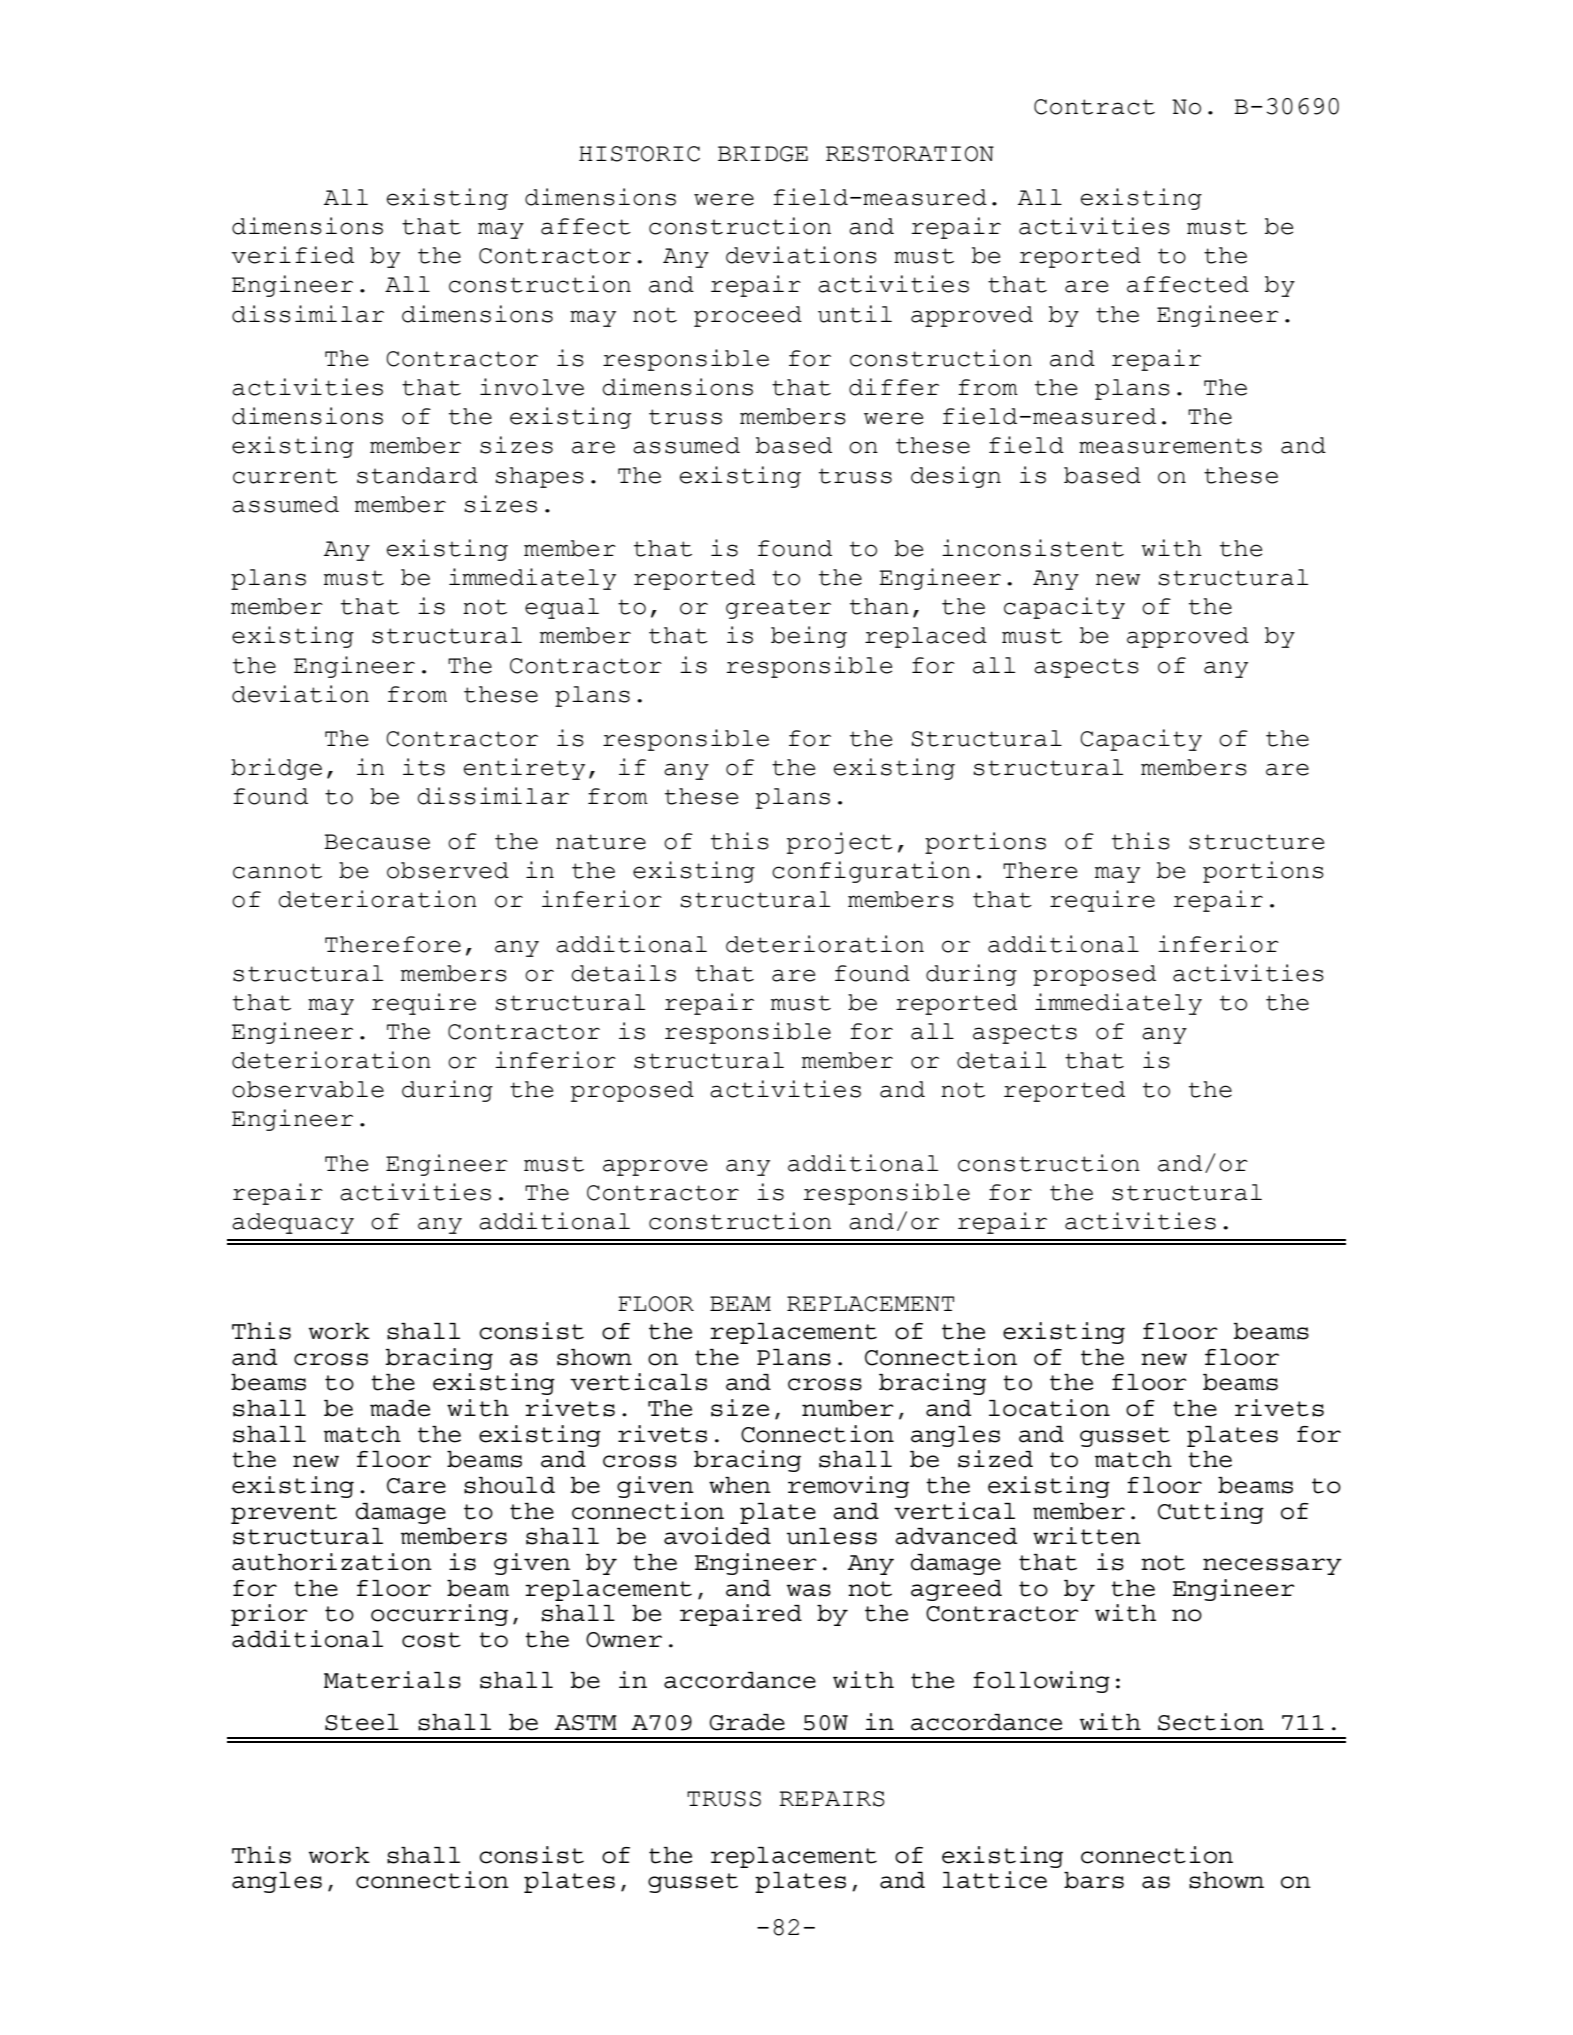  I want to click on bars, so click(1094, 1880).
